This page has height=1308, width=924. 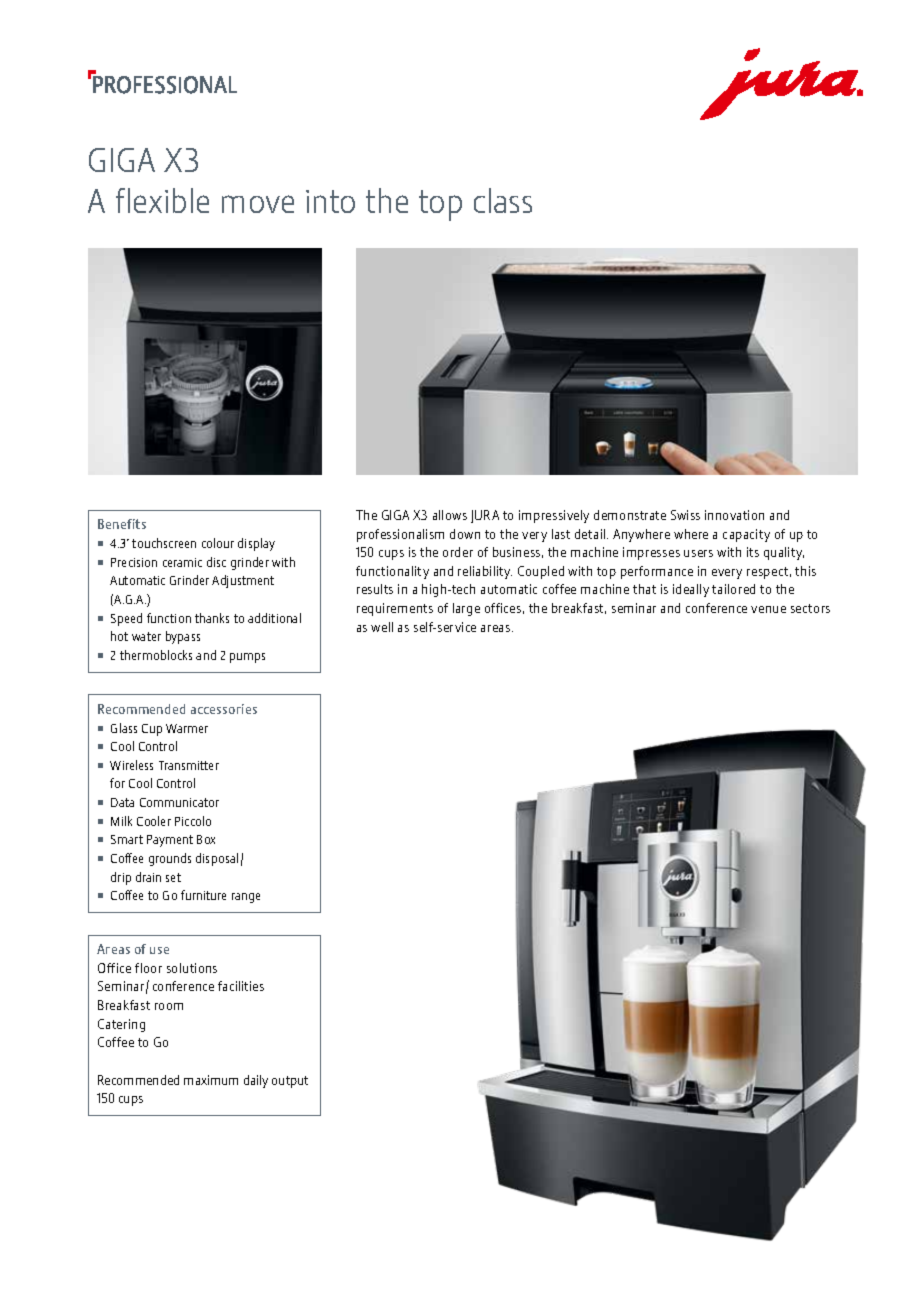 I want to click on into, so click(x=330, y=201).
